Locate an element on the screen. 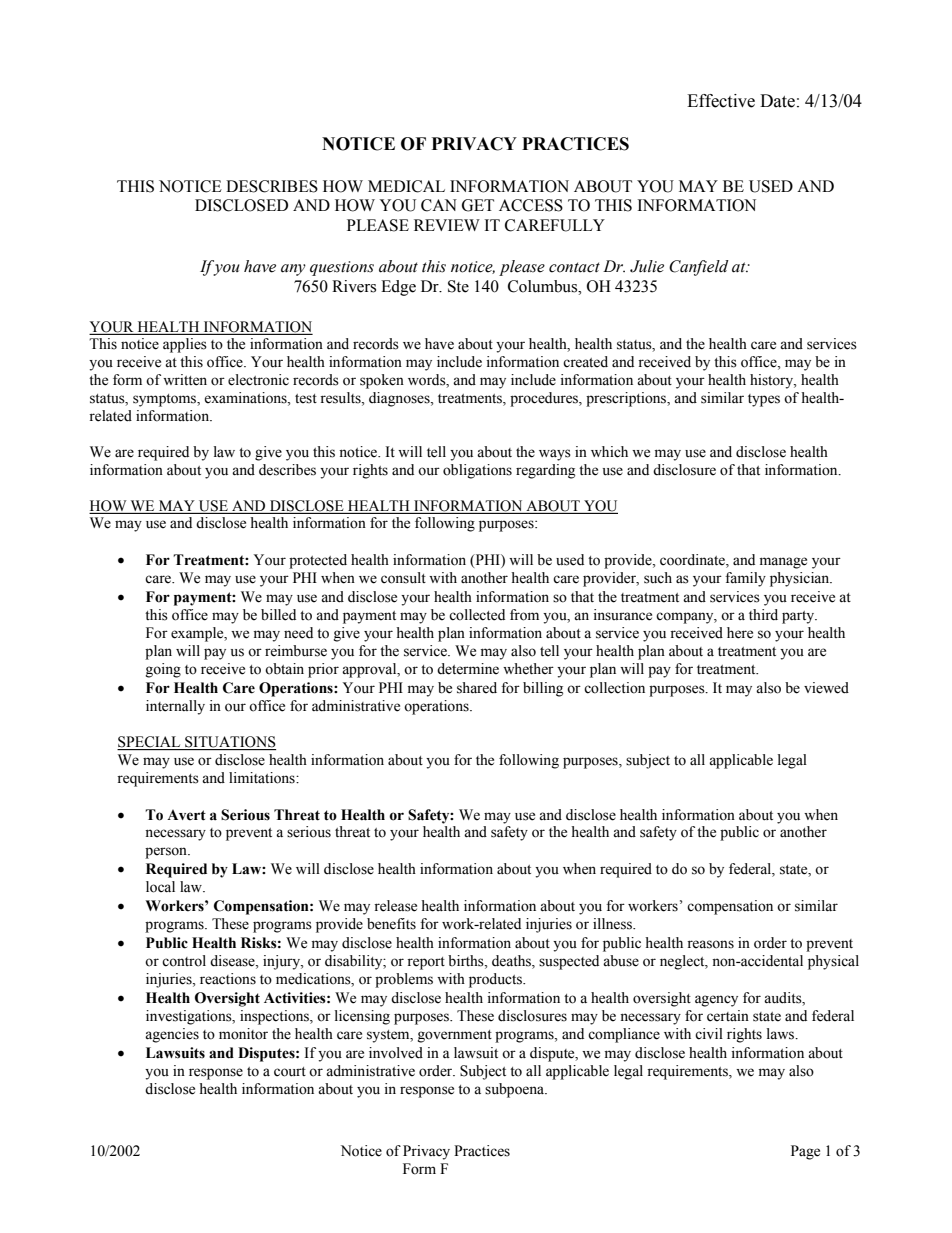  GET is located at coordinates (478, 205).
